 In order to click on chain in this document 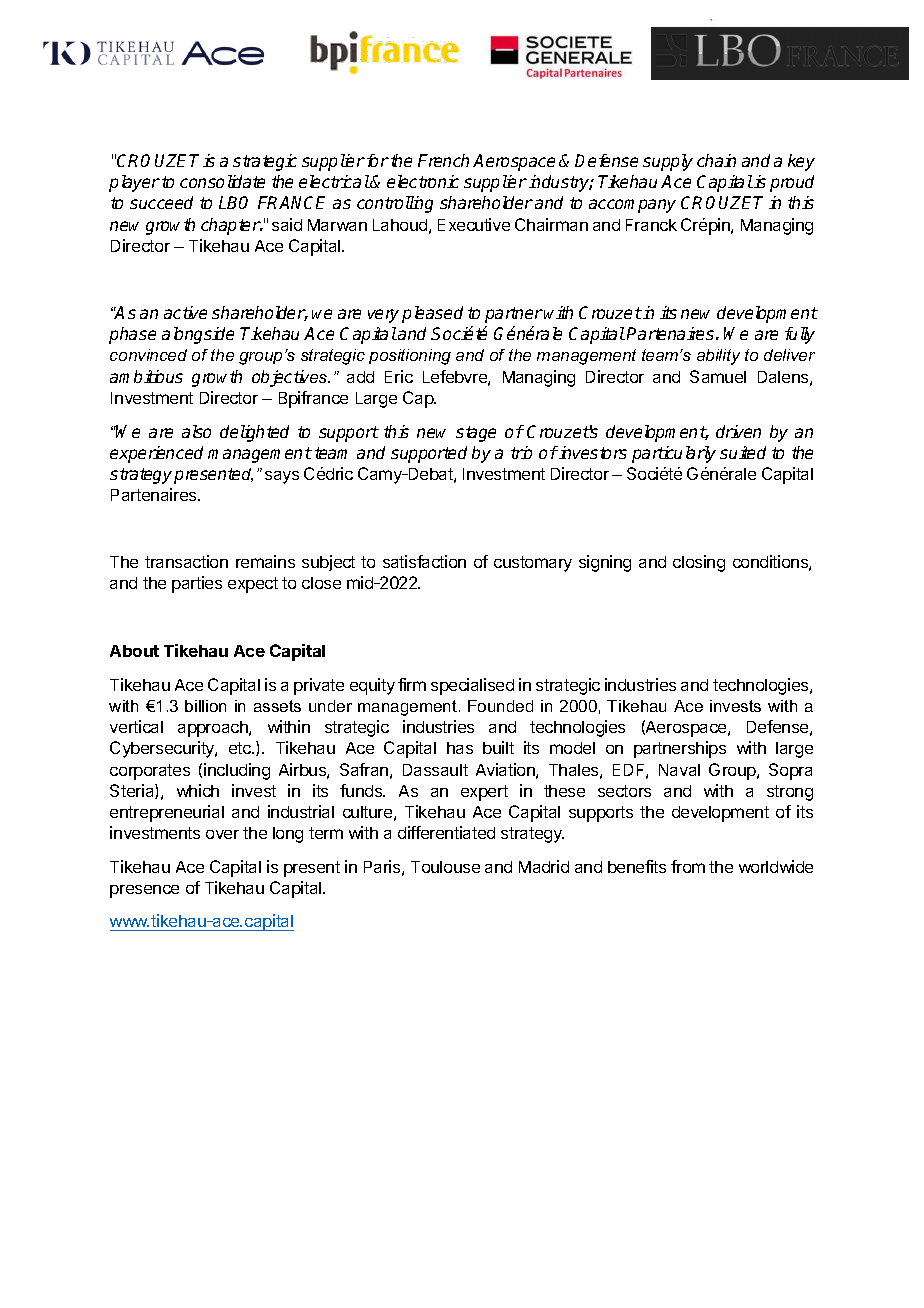, I will do `click(716, 160)`.
